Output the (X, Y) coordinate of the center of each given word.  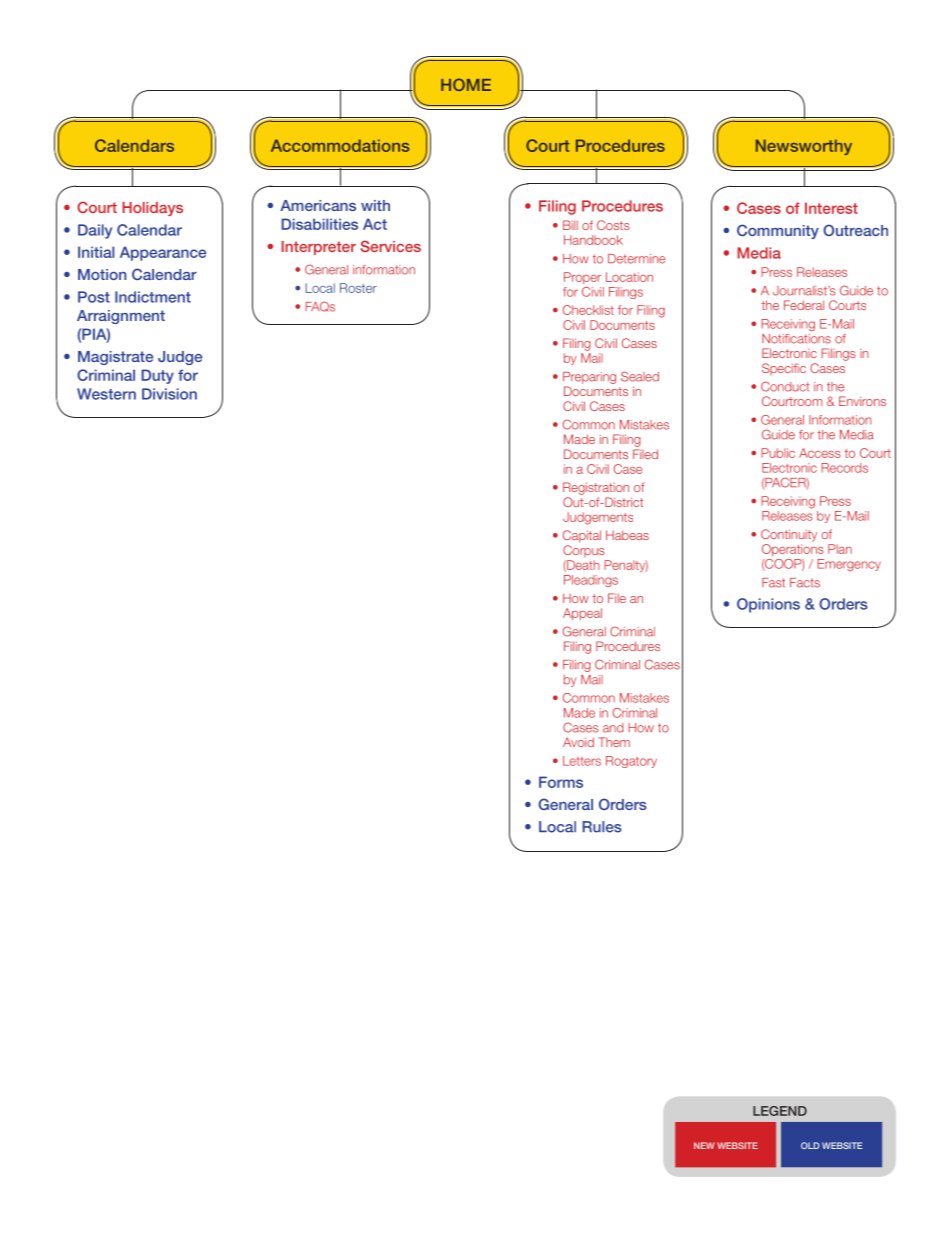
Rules (602, 827)
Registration (596, 488)
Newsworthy (804, 147)
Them (614, 742)
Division (169, 394)
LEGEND (780, 1111)
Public (778, 453)
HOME (466, 84)
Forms (561, 782)
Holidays (152, 209)
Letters (582, 761)
